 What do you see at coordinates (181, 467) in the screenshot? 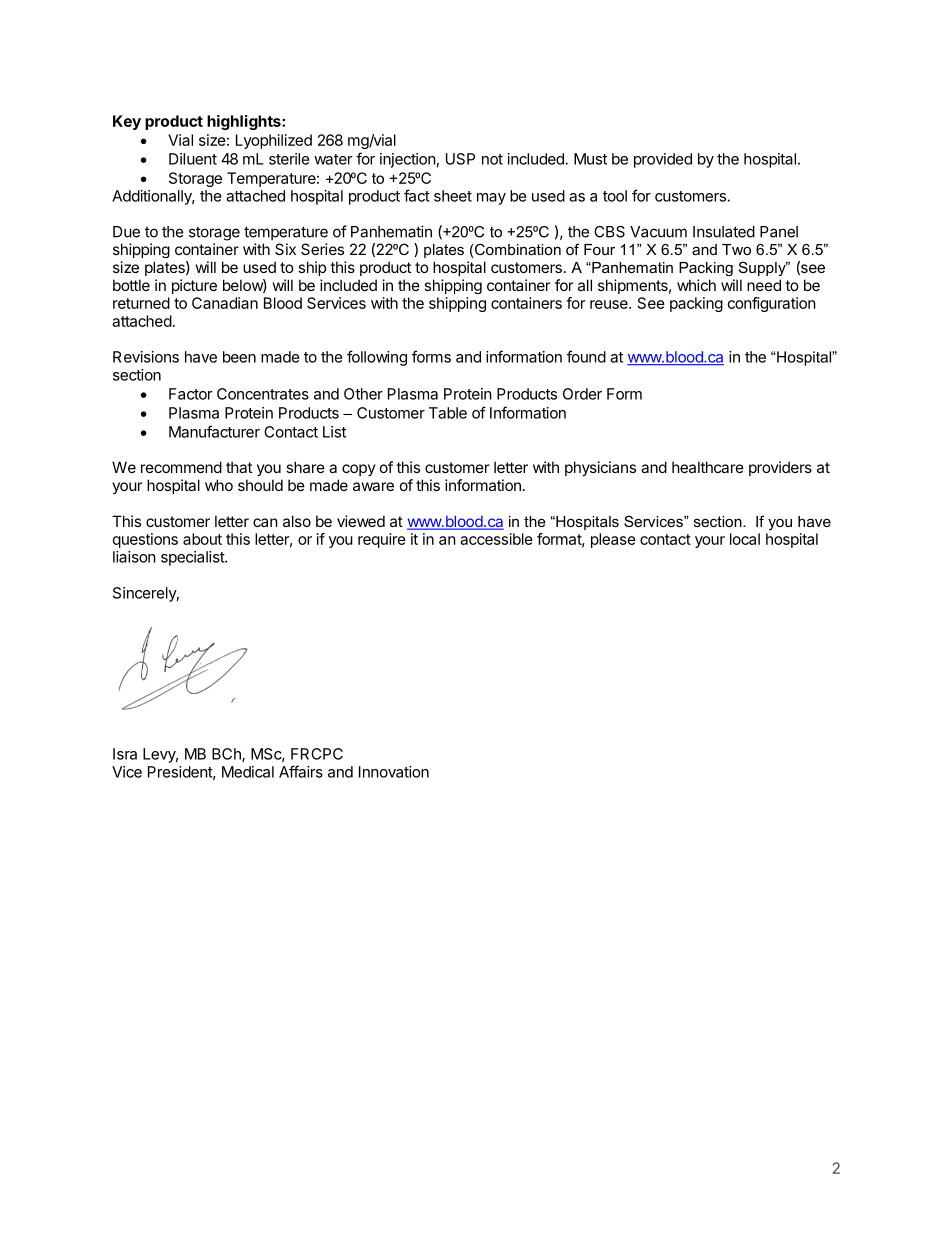
I see `recommend` at bounding box center [181, 467].
